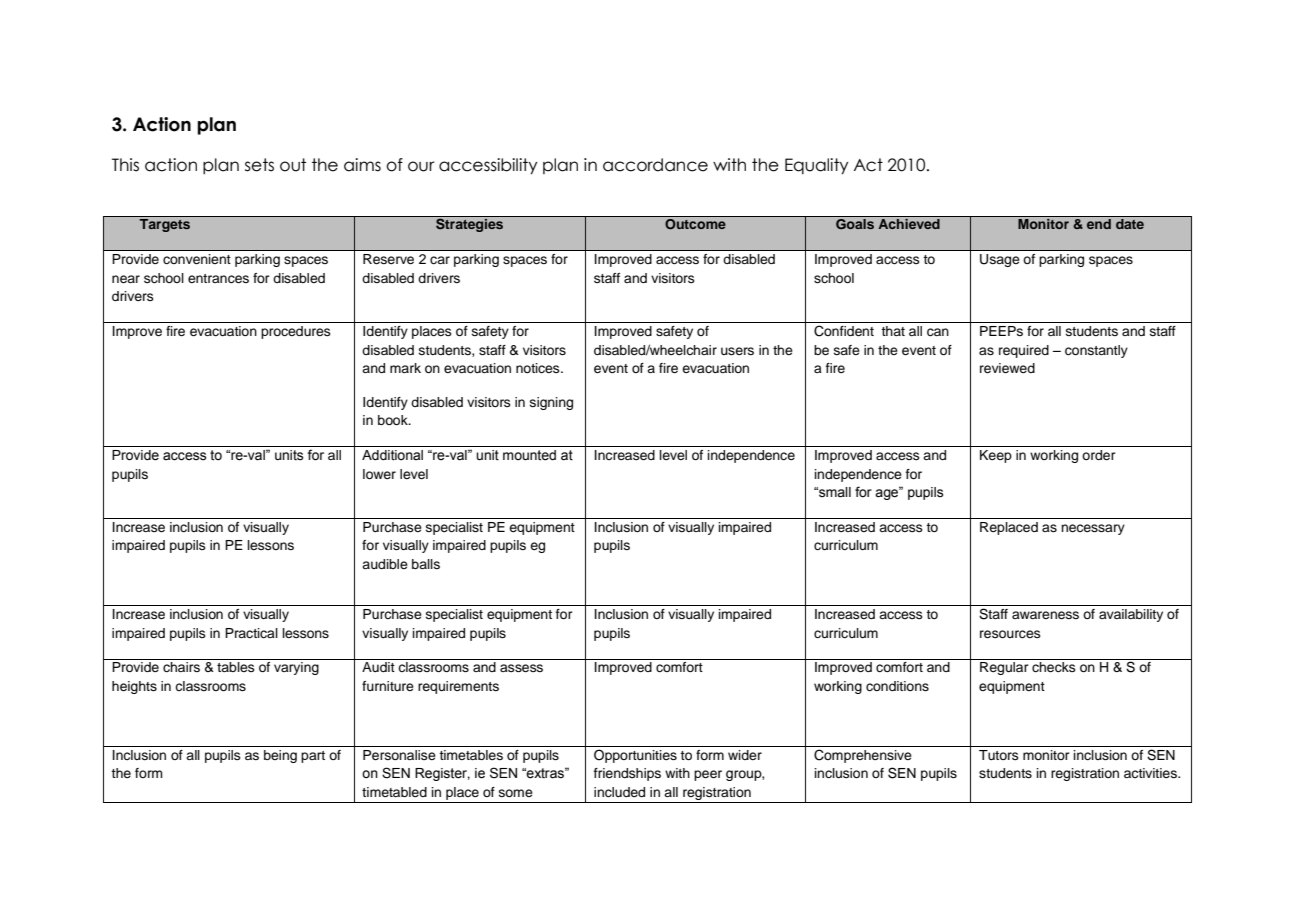 The image size is (1308, 924). What do you see at coordinates (1045, 615) in the screenshot?
I see `awareness` at bounding box center [1045, 615].
